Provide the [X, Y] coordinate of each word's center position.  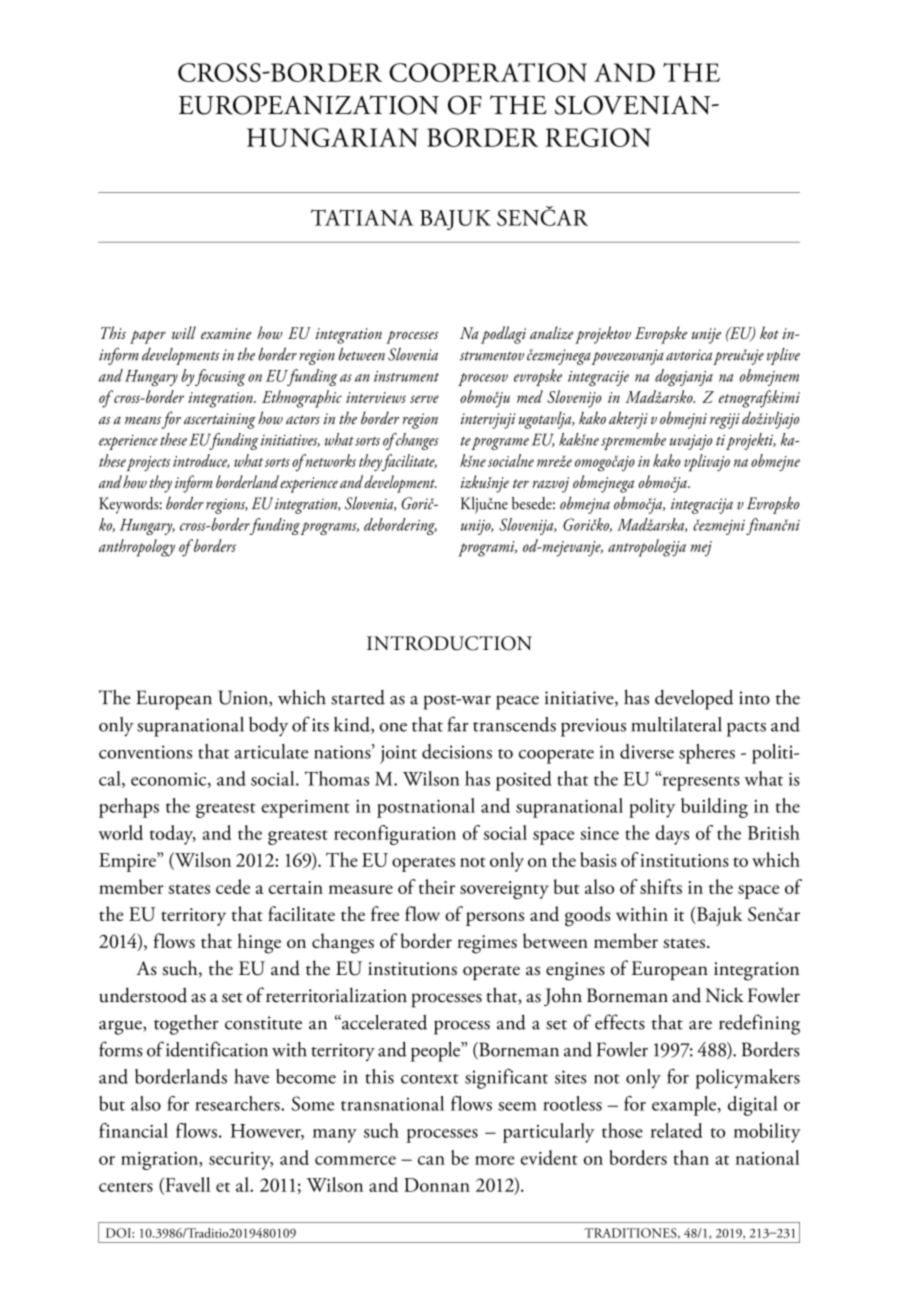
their [437, 886]
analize [551, 332]
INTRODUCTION [449, 643]
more [495, 1160]
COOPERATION [488, 72]
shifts [661, 886]
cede [233, 886]
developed [694, 699]
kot [769, 332]
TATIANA [362, 217]
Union [244, 698]
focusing [220, 377]
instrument [406, 376]
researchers [238, 1103]
